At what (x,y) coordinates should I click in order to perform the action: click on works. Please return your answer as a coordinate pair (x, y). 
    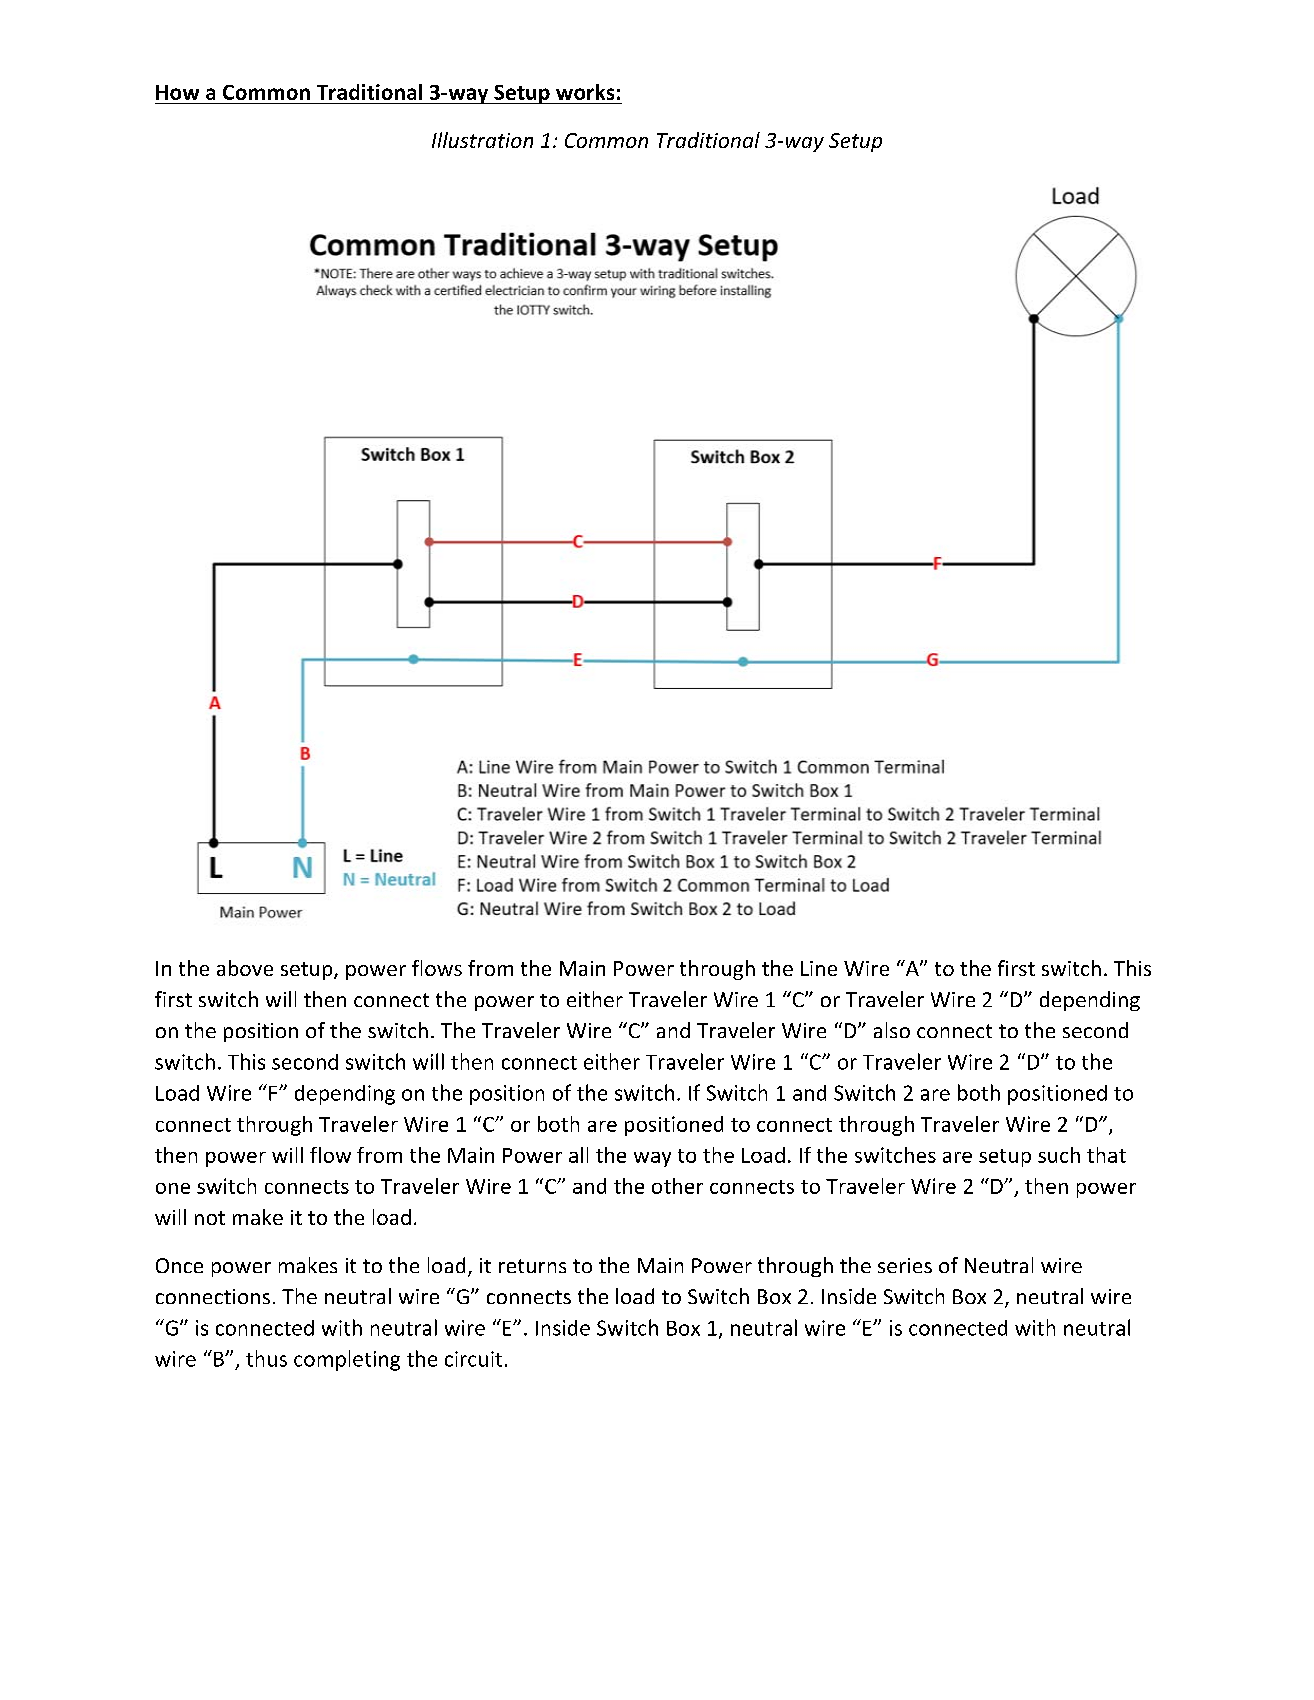
    Looking at the image, I should click on (585, 92).
